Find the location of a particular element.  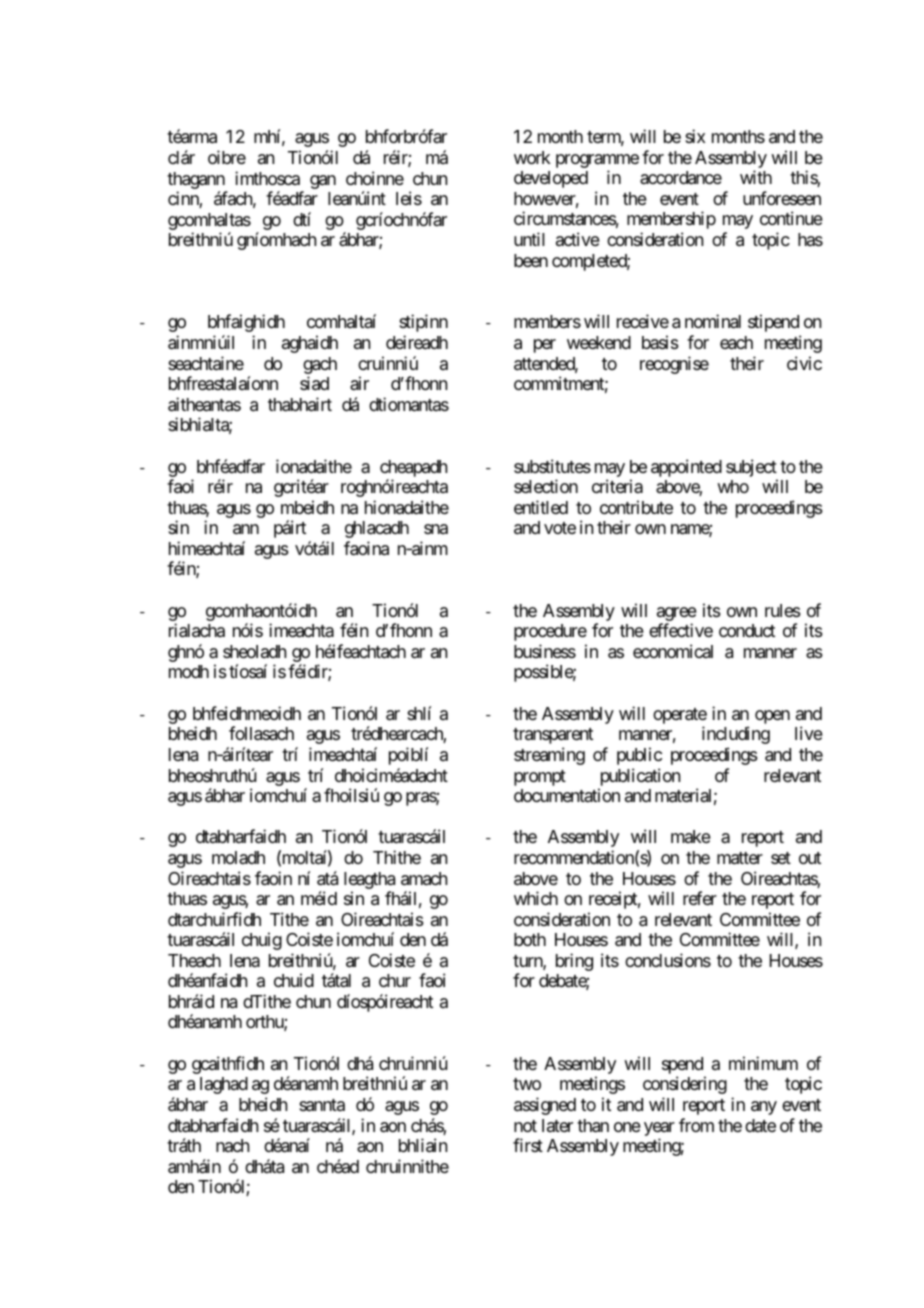

business is located at coordinates (545, 651).
